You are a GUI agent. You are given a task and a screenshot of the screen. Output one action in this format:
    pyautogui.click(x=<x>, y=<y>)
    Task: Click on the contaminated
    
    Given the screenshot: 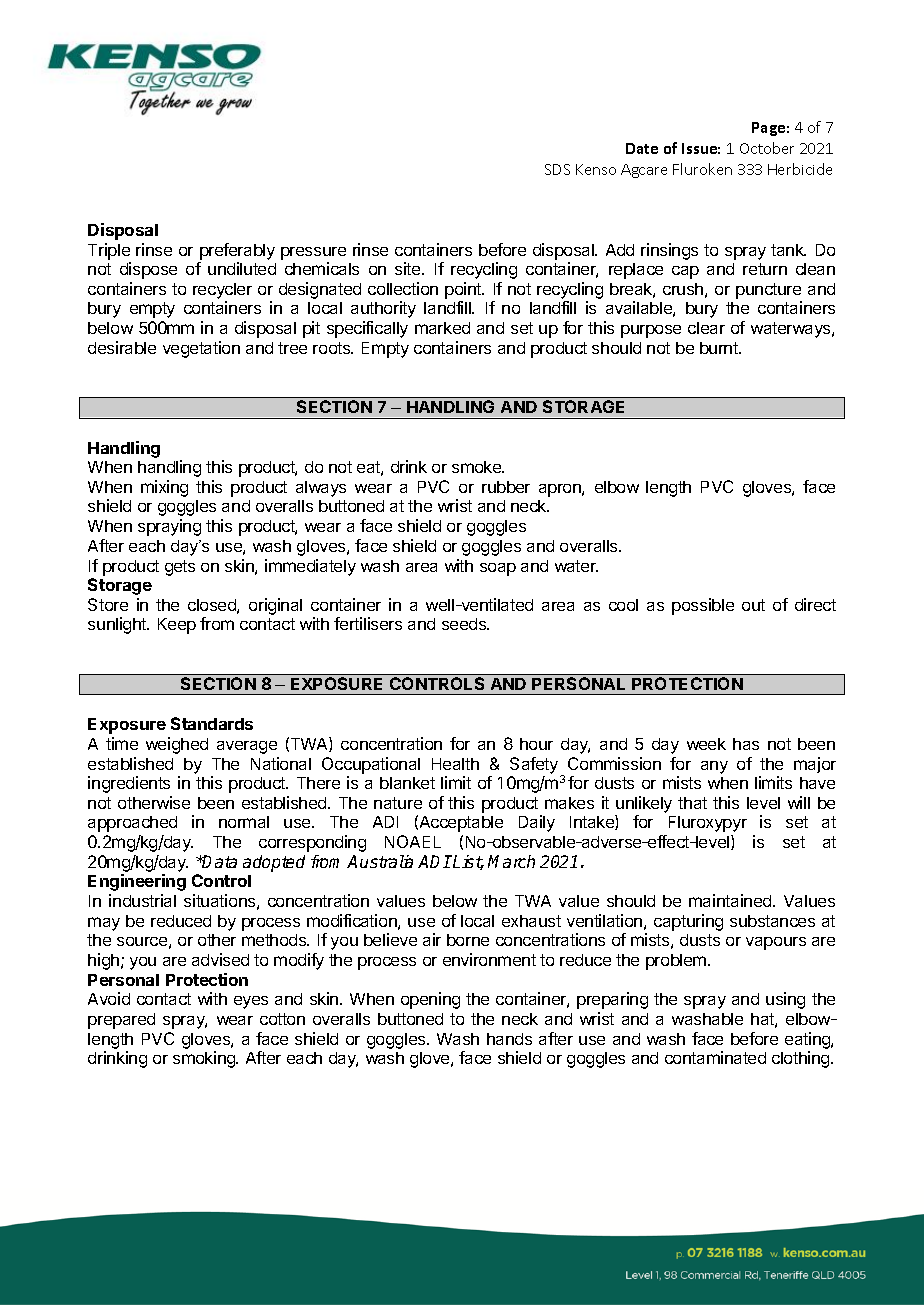 What is the action you would take?
    pyautogui.click(x=715, y=1057)
